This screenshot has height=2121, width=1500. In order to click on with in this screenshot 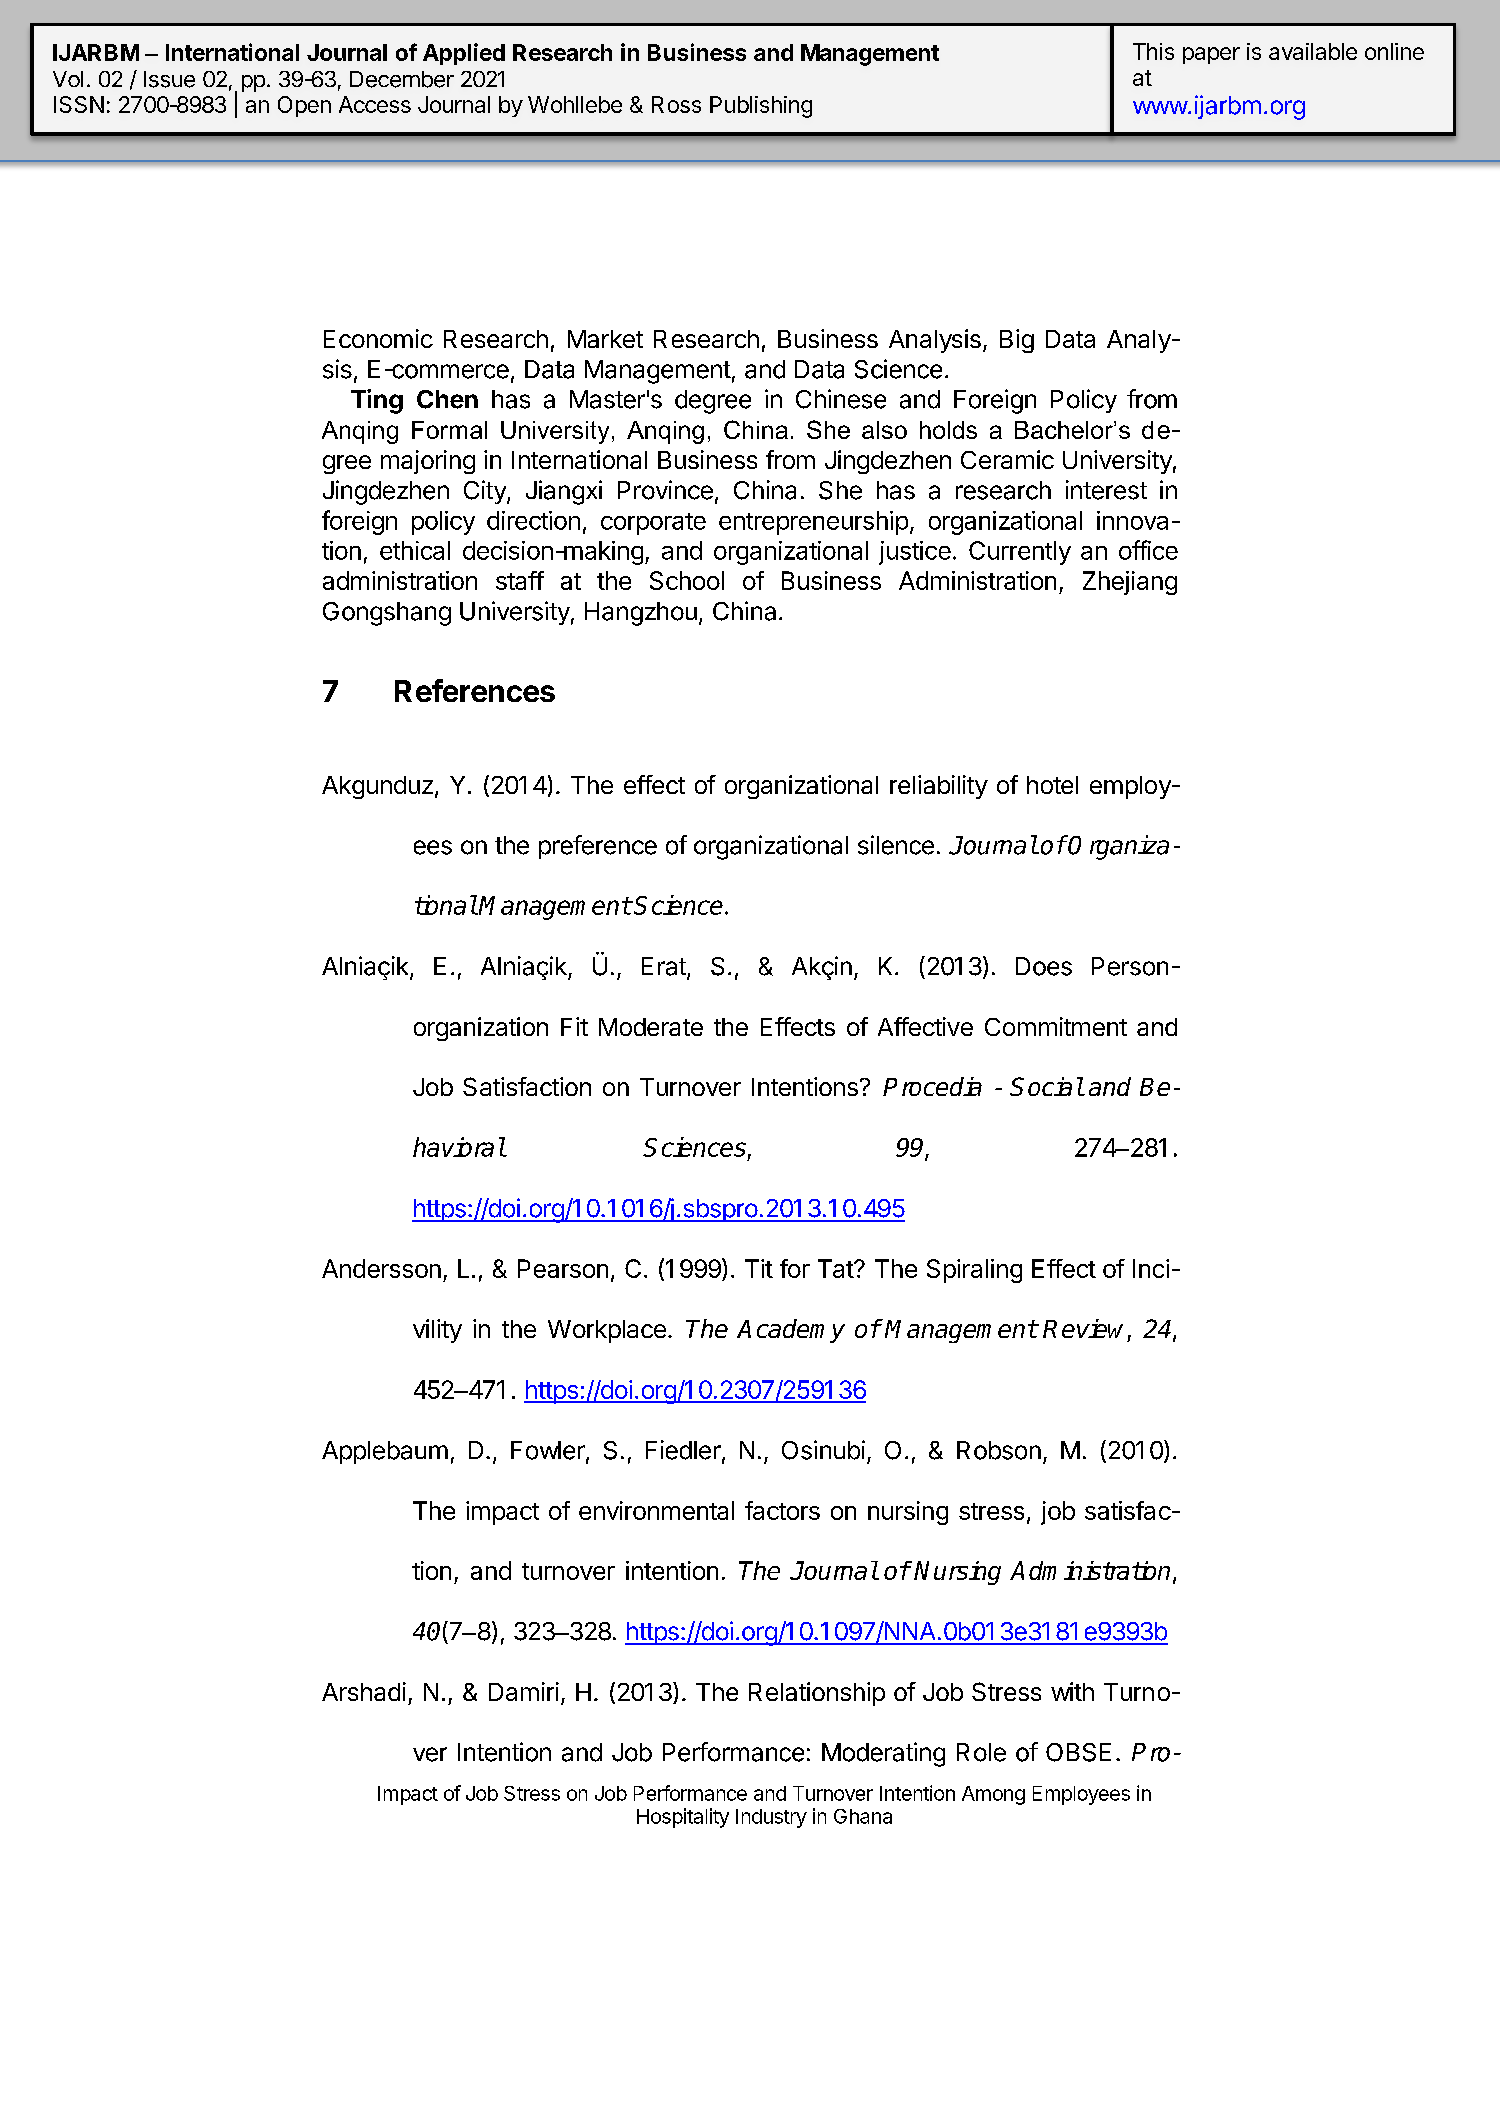, I will do `click(1072, 1691)`.
